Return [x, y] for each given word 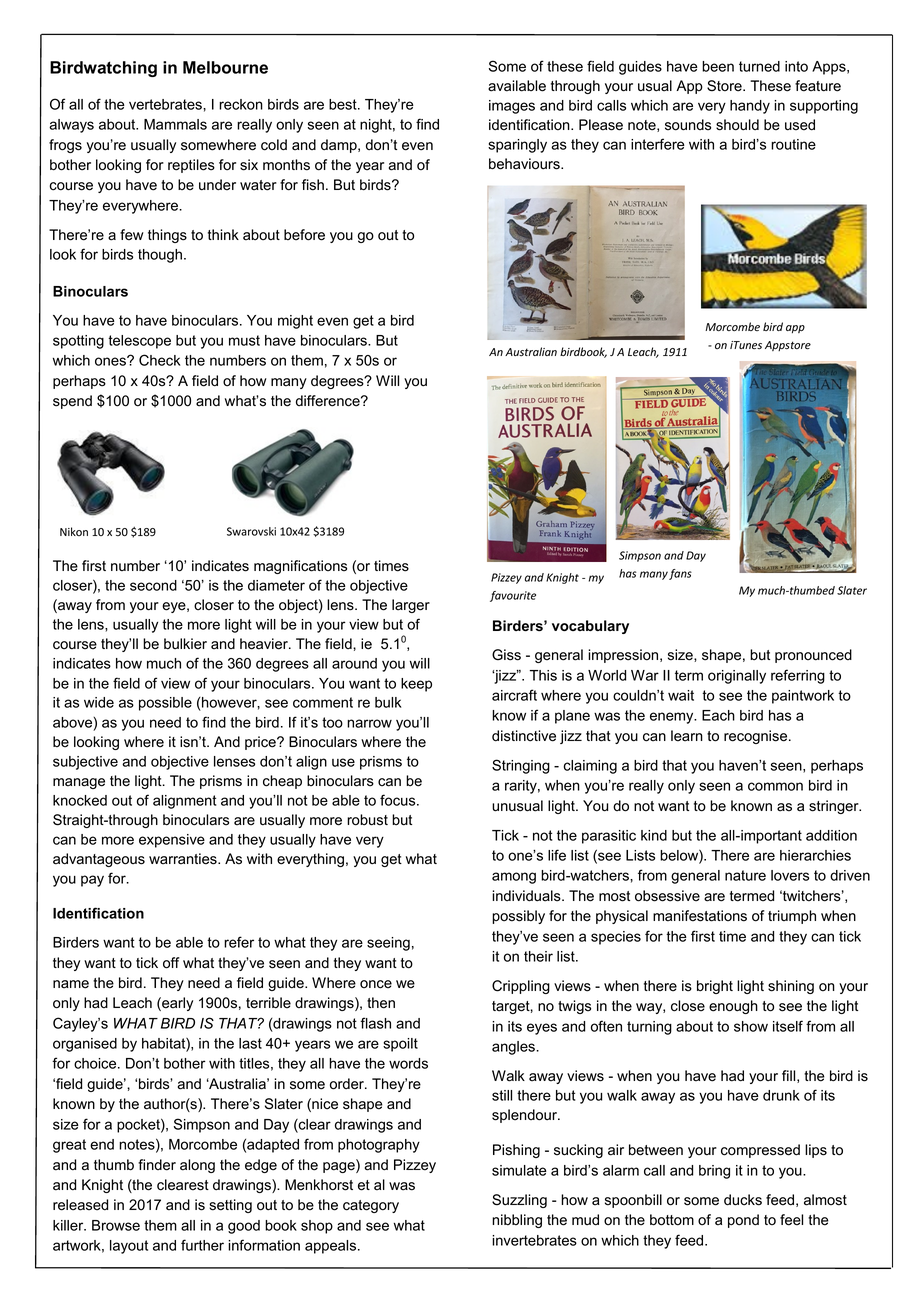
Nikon [74, 531]
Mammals [175, 124]
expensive [172, 841]
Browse [116, 1225]
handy [750, 107]
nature [745, 875]
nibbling [517, 1221]
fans [680, 574]
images [512, 107]
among [514, 878]
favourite [513, 596]
